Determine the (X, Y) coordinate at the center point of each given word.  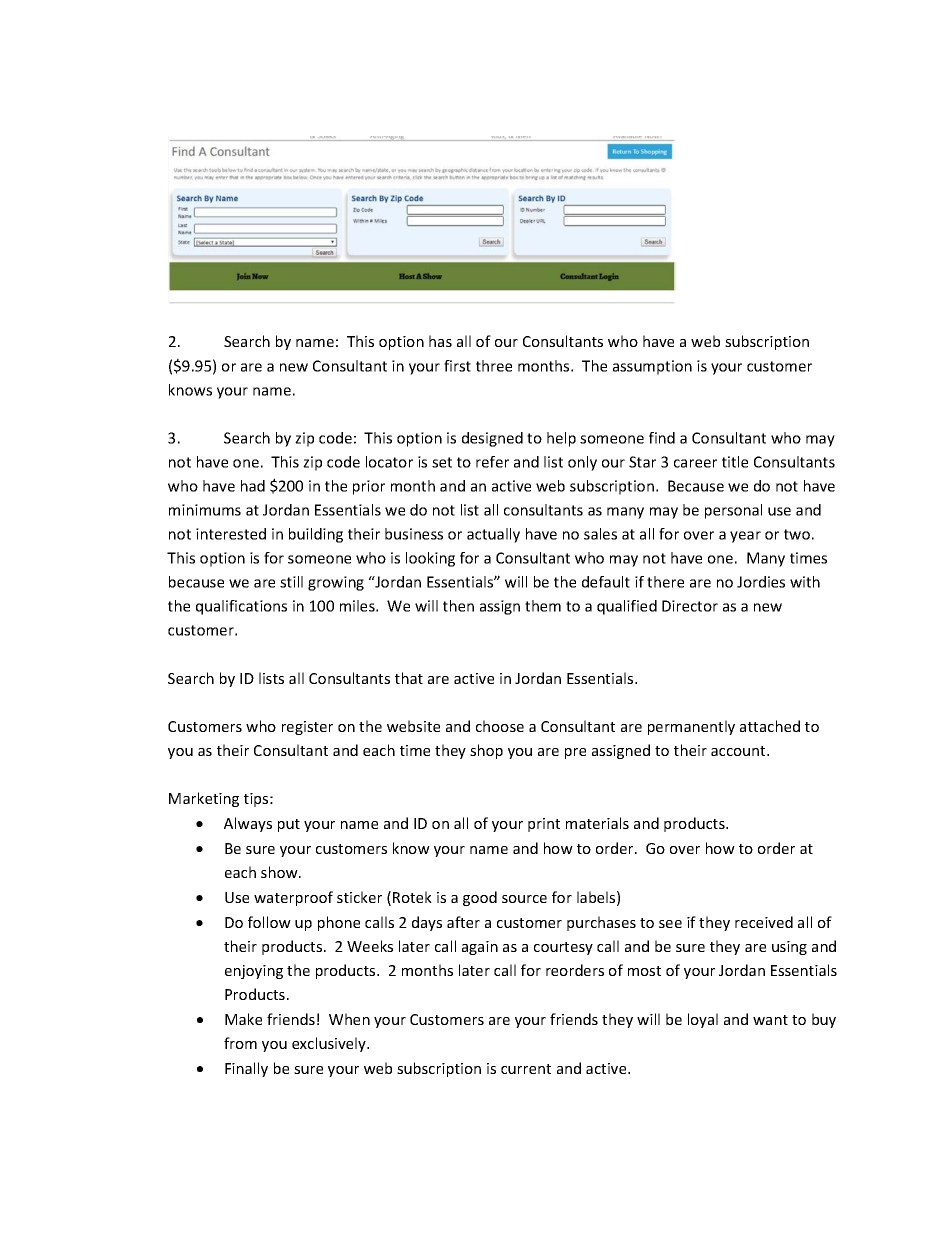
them (543, 606)
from (240, 1043)
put (289, 825)
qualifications (241, 607)
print (544, 825)
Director (690, 606)
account (739, 751)
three (494, 366)
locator (389, 462)
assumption (652, 367)
